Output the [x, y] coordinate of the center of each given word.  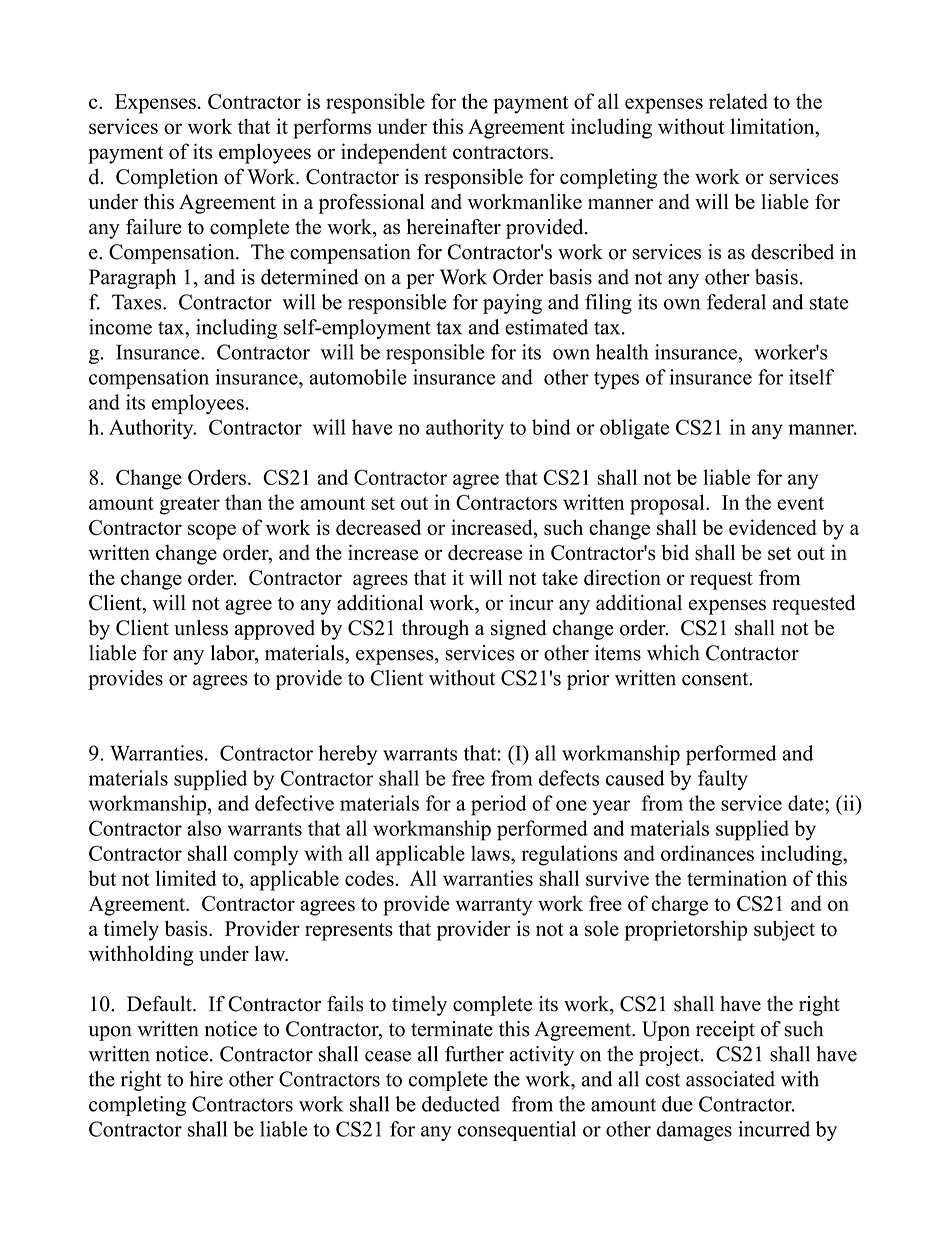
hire [206, 1079]
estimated [546, 327]
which [673, 653]
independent [394, 153]
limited [186, 878]
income [120, 327]
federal [736, 302]
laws [491, 853]
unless [201, 628]
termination [737, 878]
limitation [774, 126]
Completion [167, 178]
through [435, 630]
